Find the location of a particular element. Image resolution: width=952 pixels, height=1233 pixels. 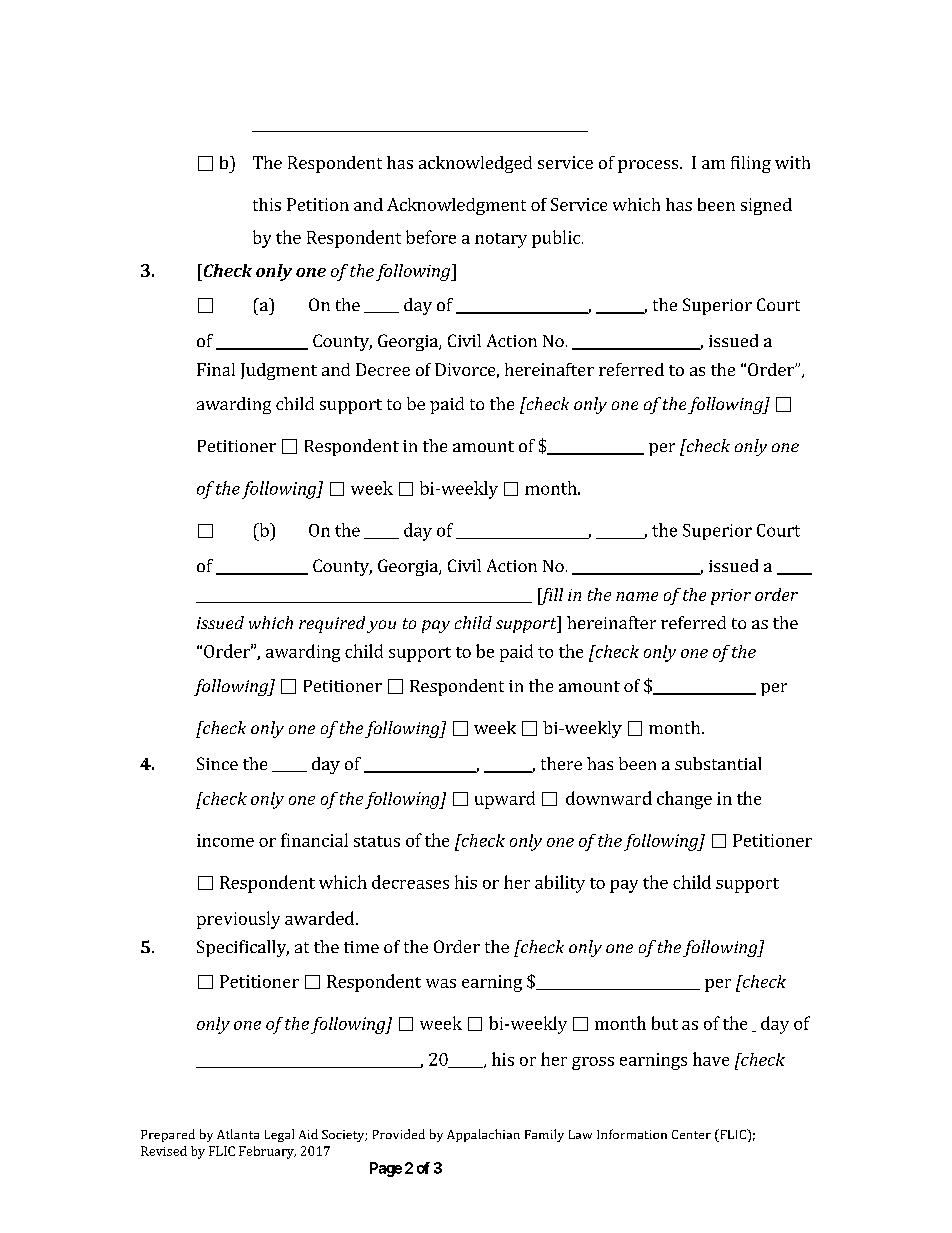

required is located at coordinates (332, 624).
